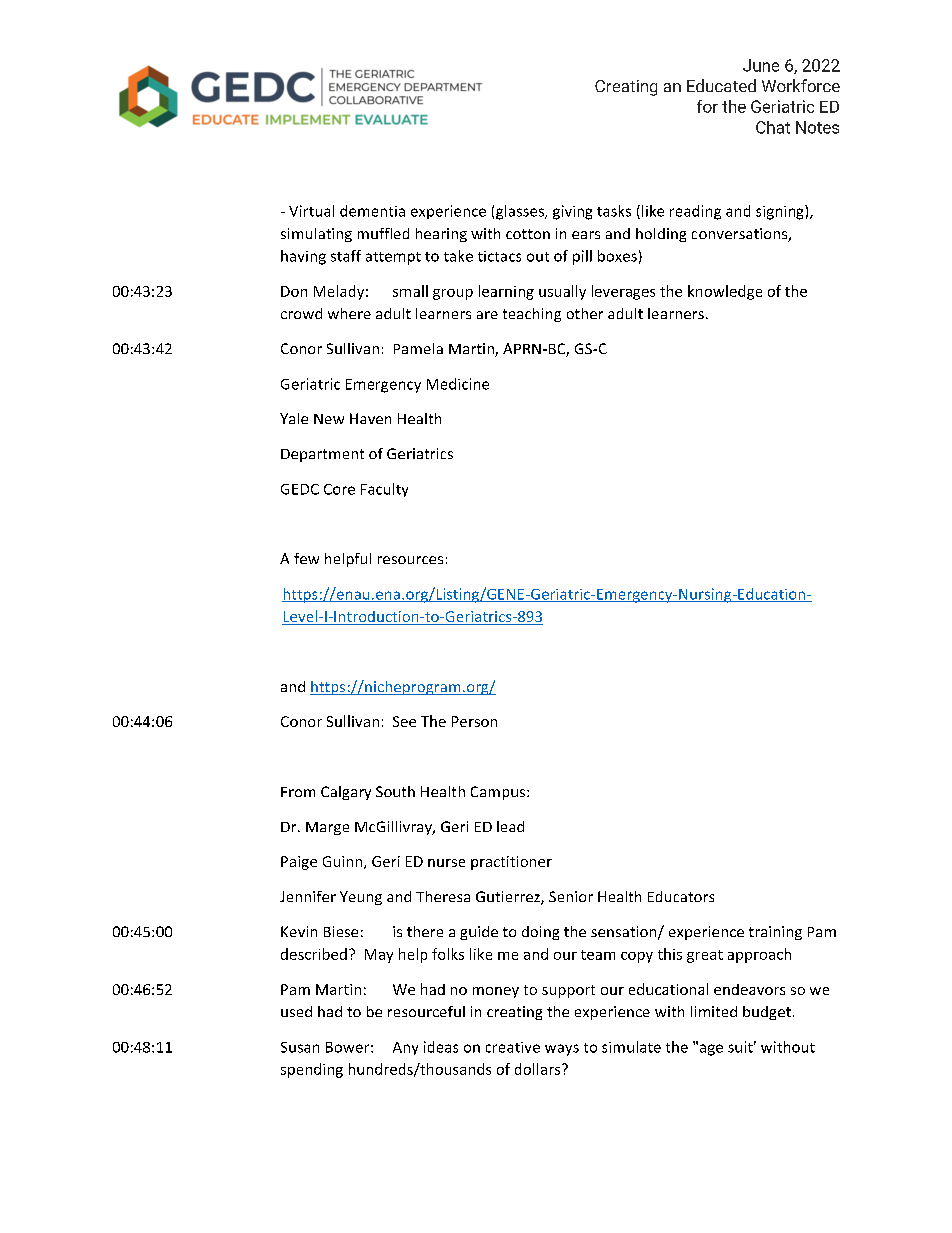 This image has height=1233, width=952. Describe the element at coordinates (405, 1048) in the image. I see `Any` at that location.
